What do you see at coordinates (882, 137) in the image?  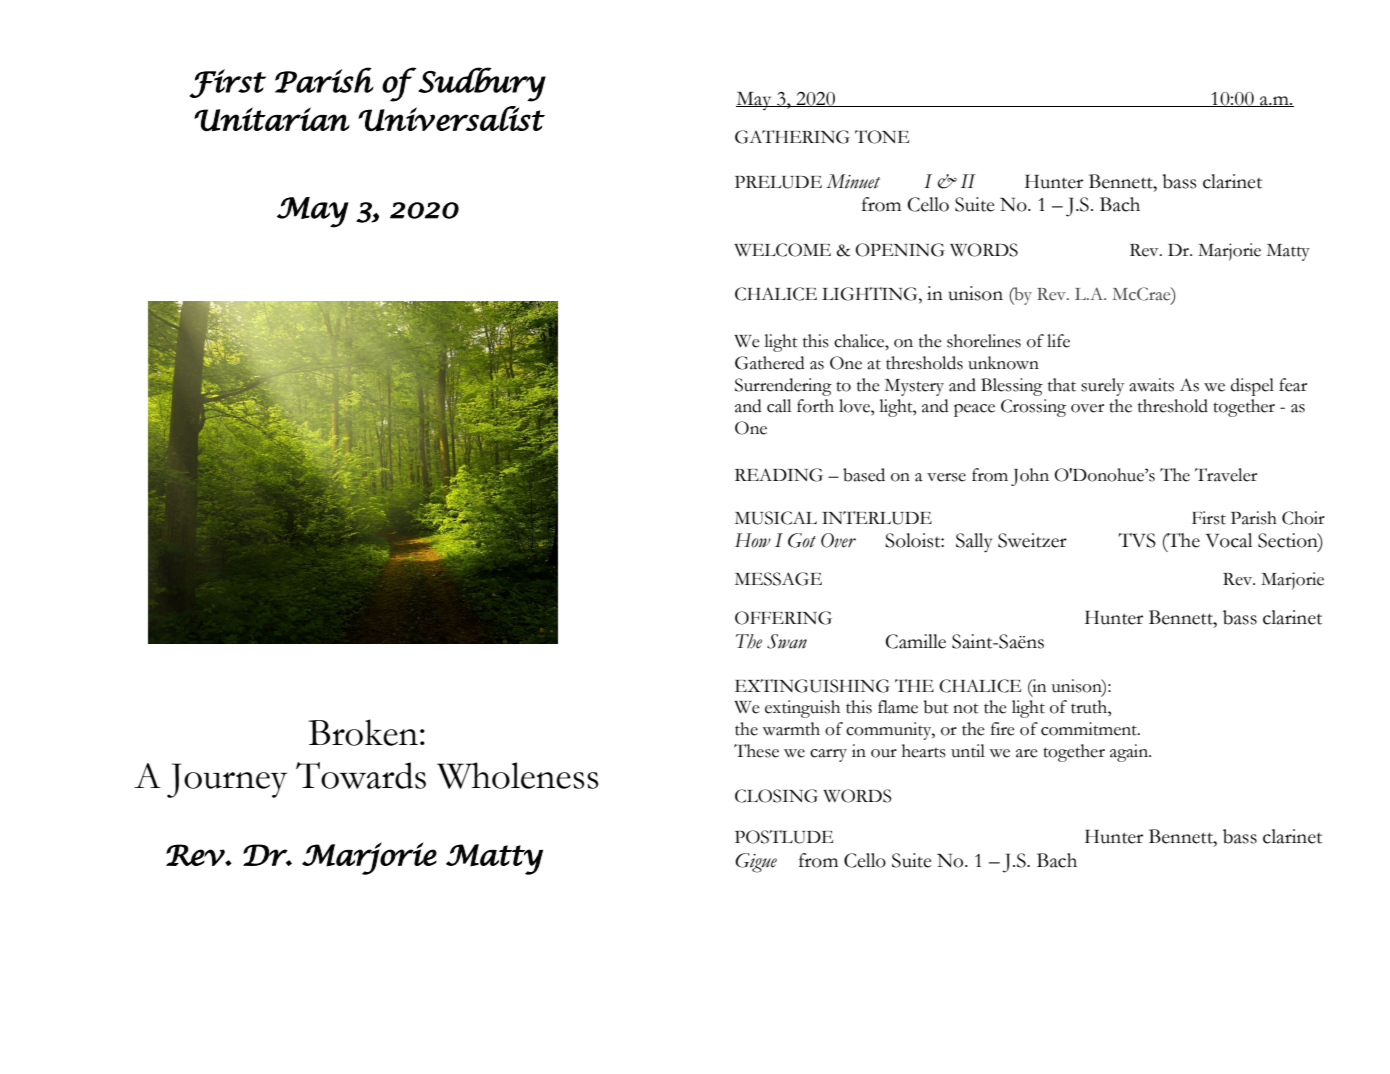 I see `TONE` at bounding box center [882, 137].
